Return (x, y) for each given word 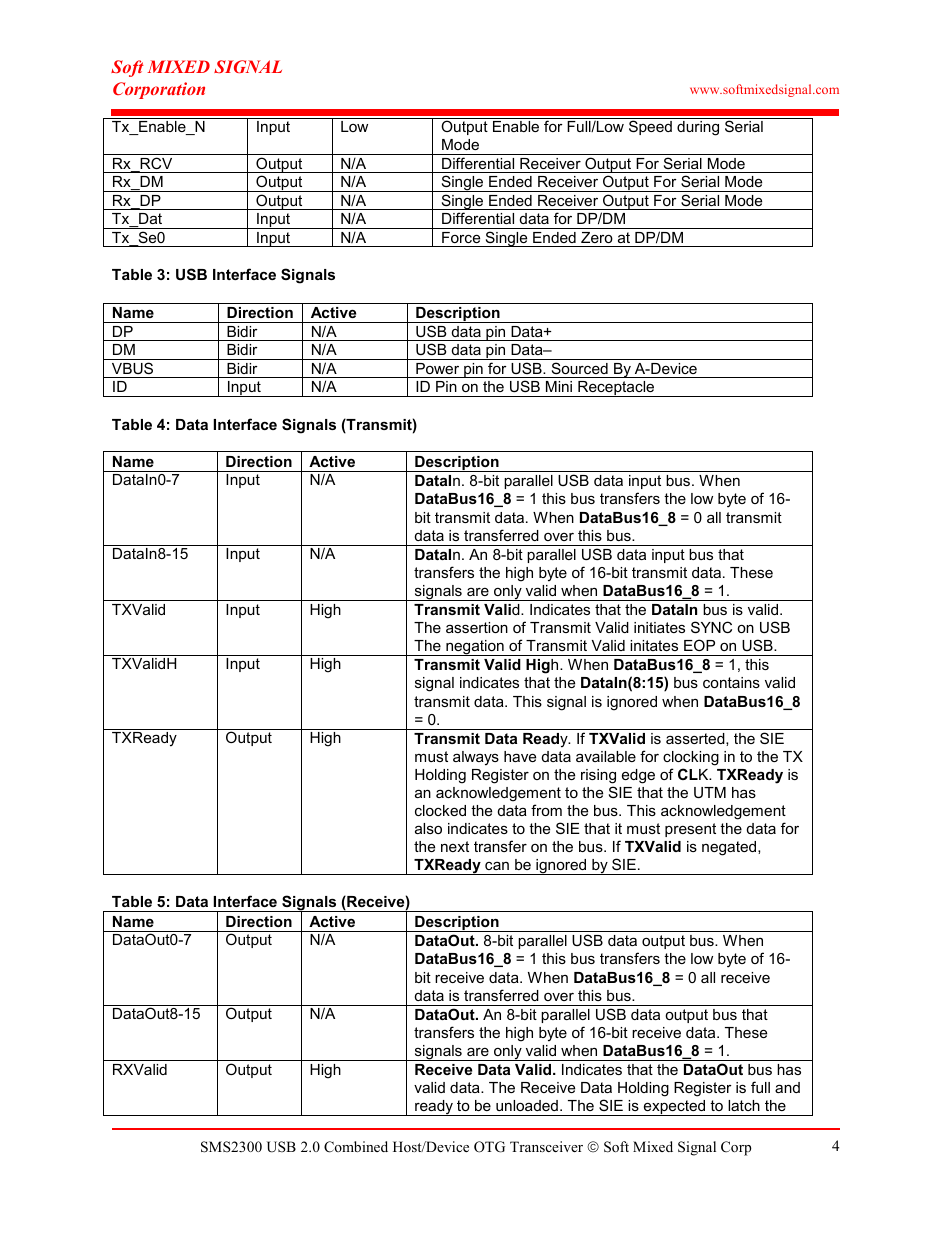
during (698, 128)
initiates (659, 627)
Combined (356, 1147)
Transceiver (546, 1146)
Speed (650, 127)
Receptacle (616, 389)
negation (475, 648)
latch (744, 1105)
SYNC (711, 627)
